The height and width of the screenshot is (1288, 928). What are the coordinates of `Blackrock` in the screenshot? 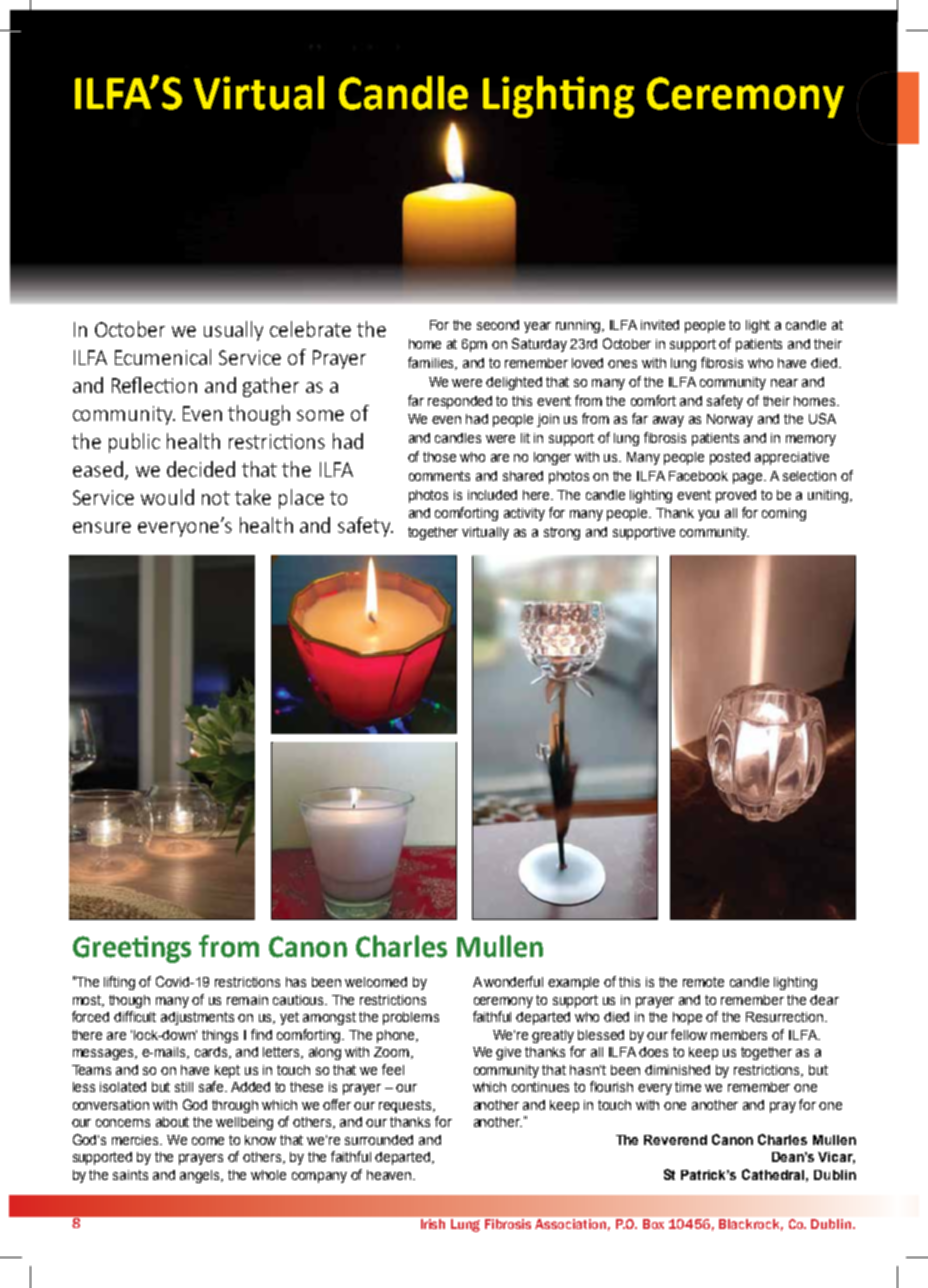 It's located at (751, 1225).
